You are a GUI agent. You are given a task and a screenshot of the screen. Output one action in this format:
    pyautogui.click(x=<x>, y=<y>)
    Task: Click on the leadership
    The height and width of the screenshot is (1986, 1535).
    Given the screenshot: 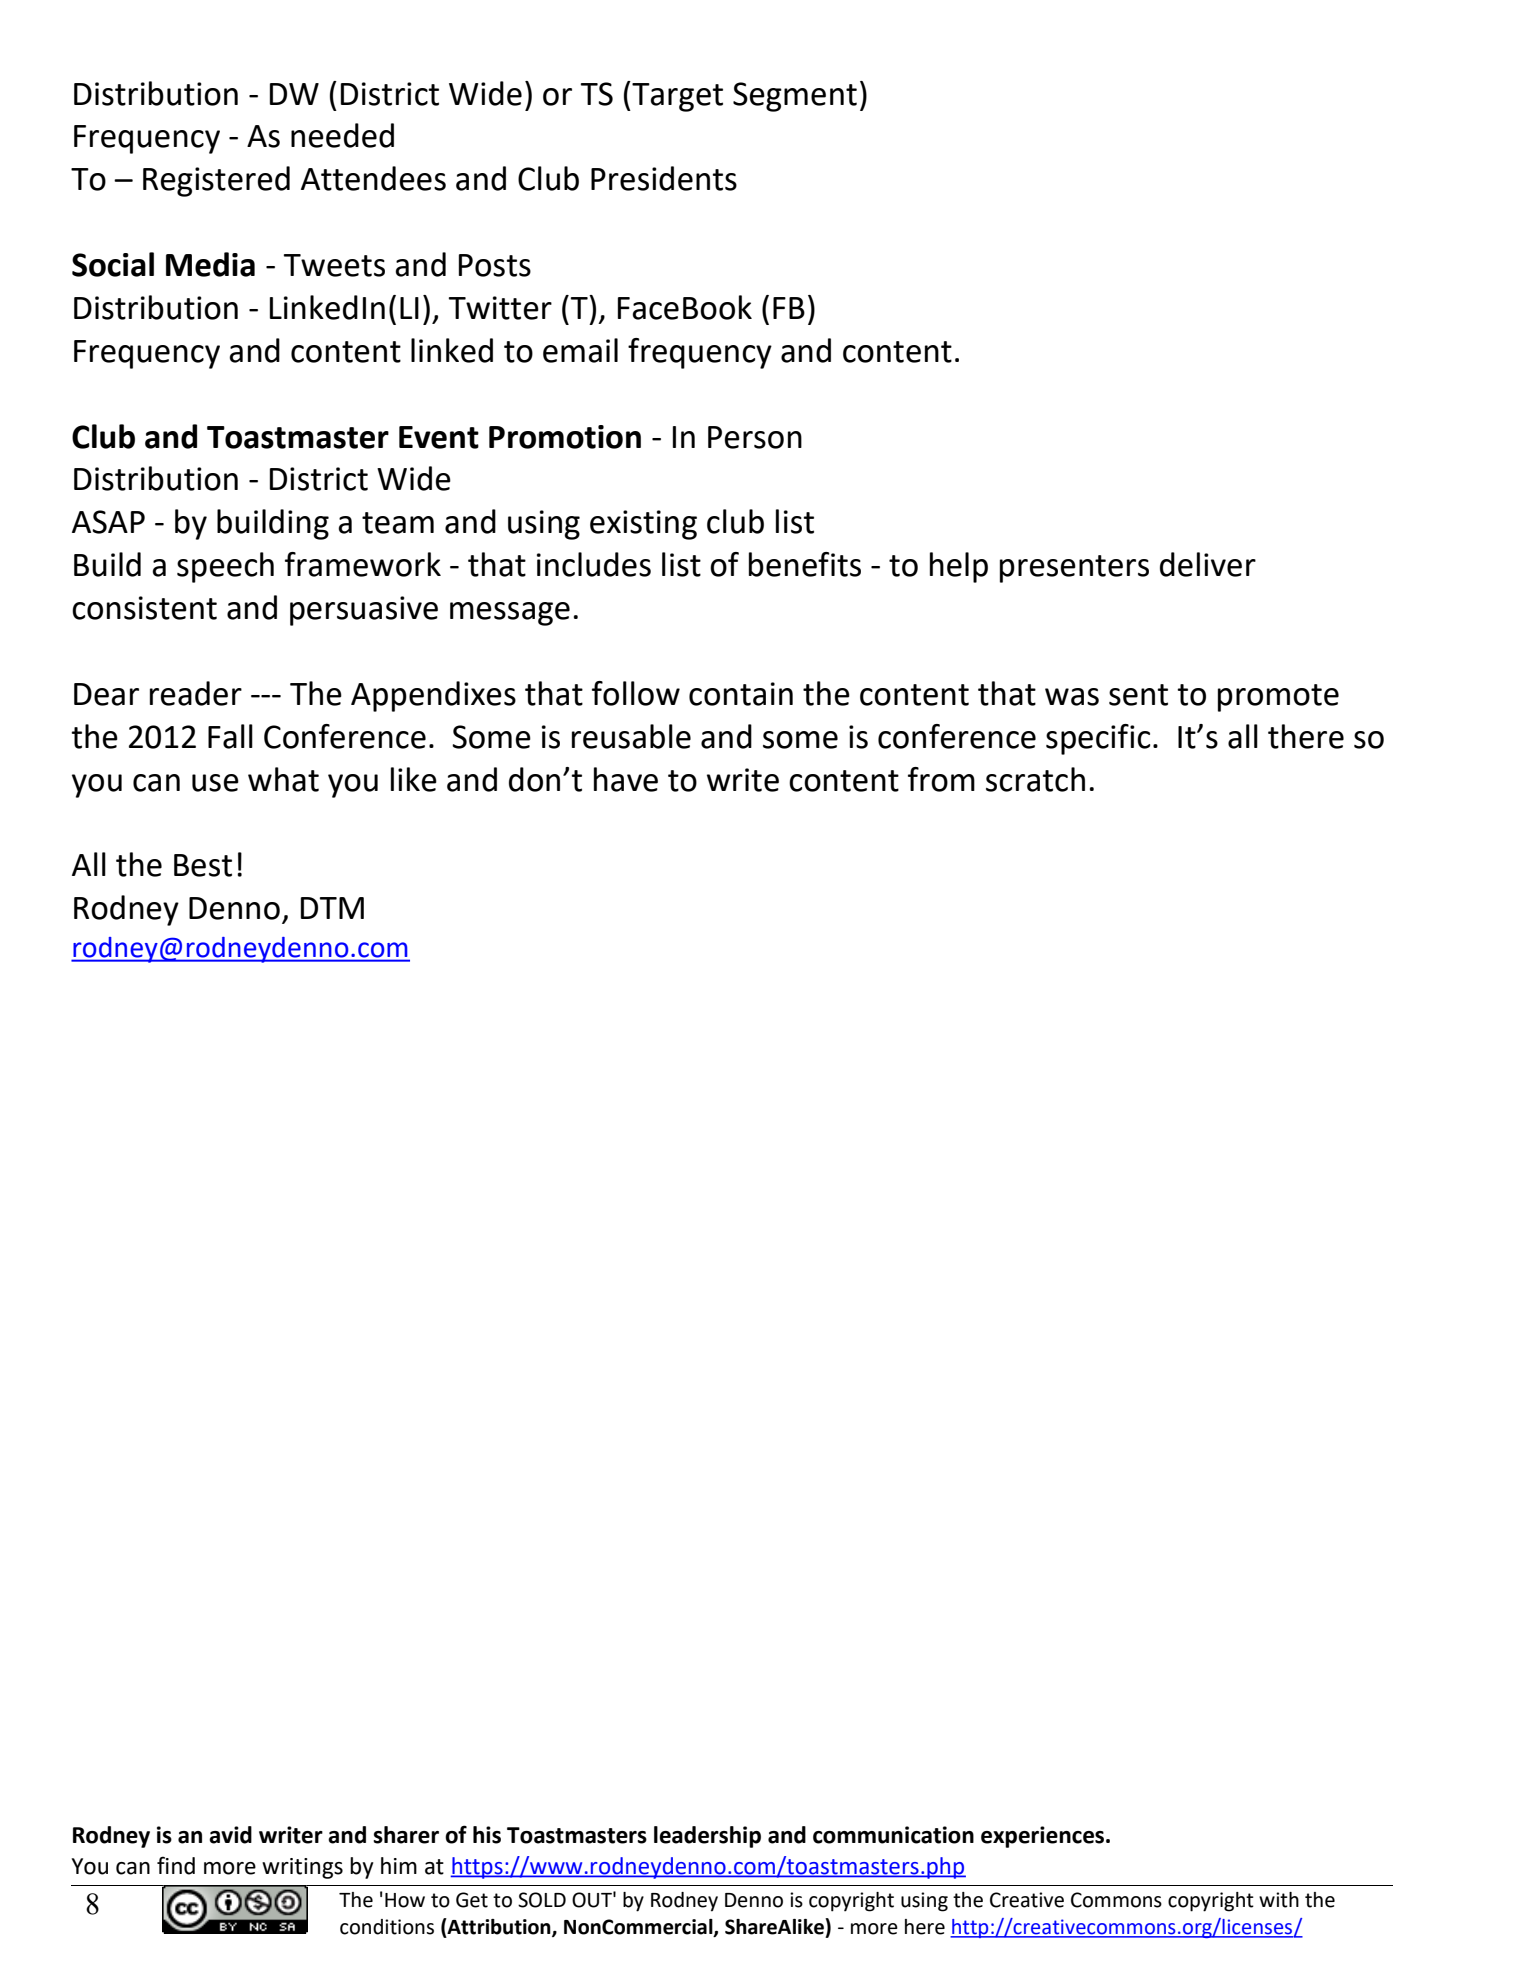 What is the action you would take?
    pyautogui.click(x=707, y=1837)
